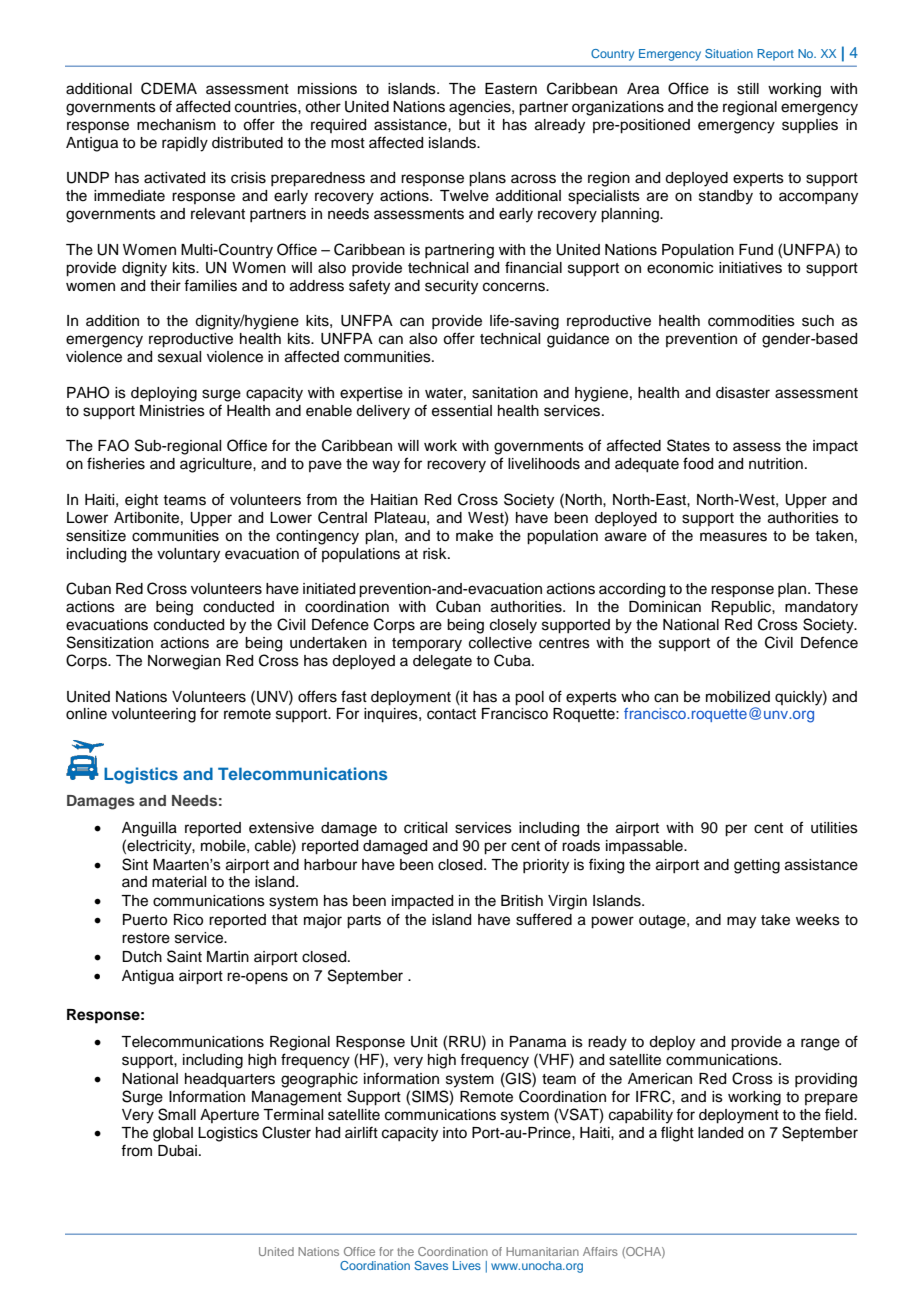 Image resolution: width=924 pixels, height=1308 pixels. I want to click on Anguilla, so click(149, 829).
